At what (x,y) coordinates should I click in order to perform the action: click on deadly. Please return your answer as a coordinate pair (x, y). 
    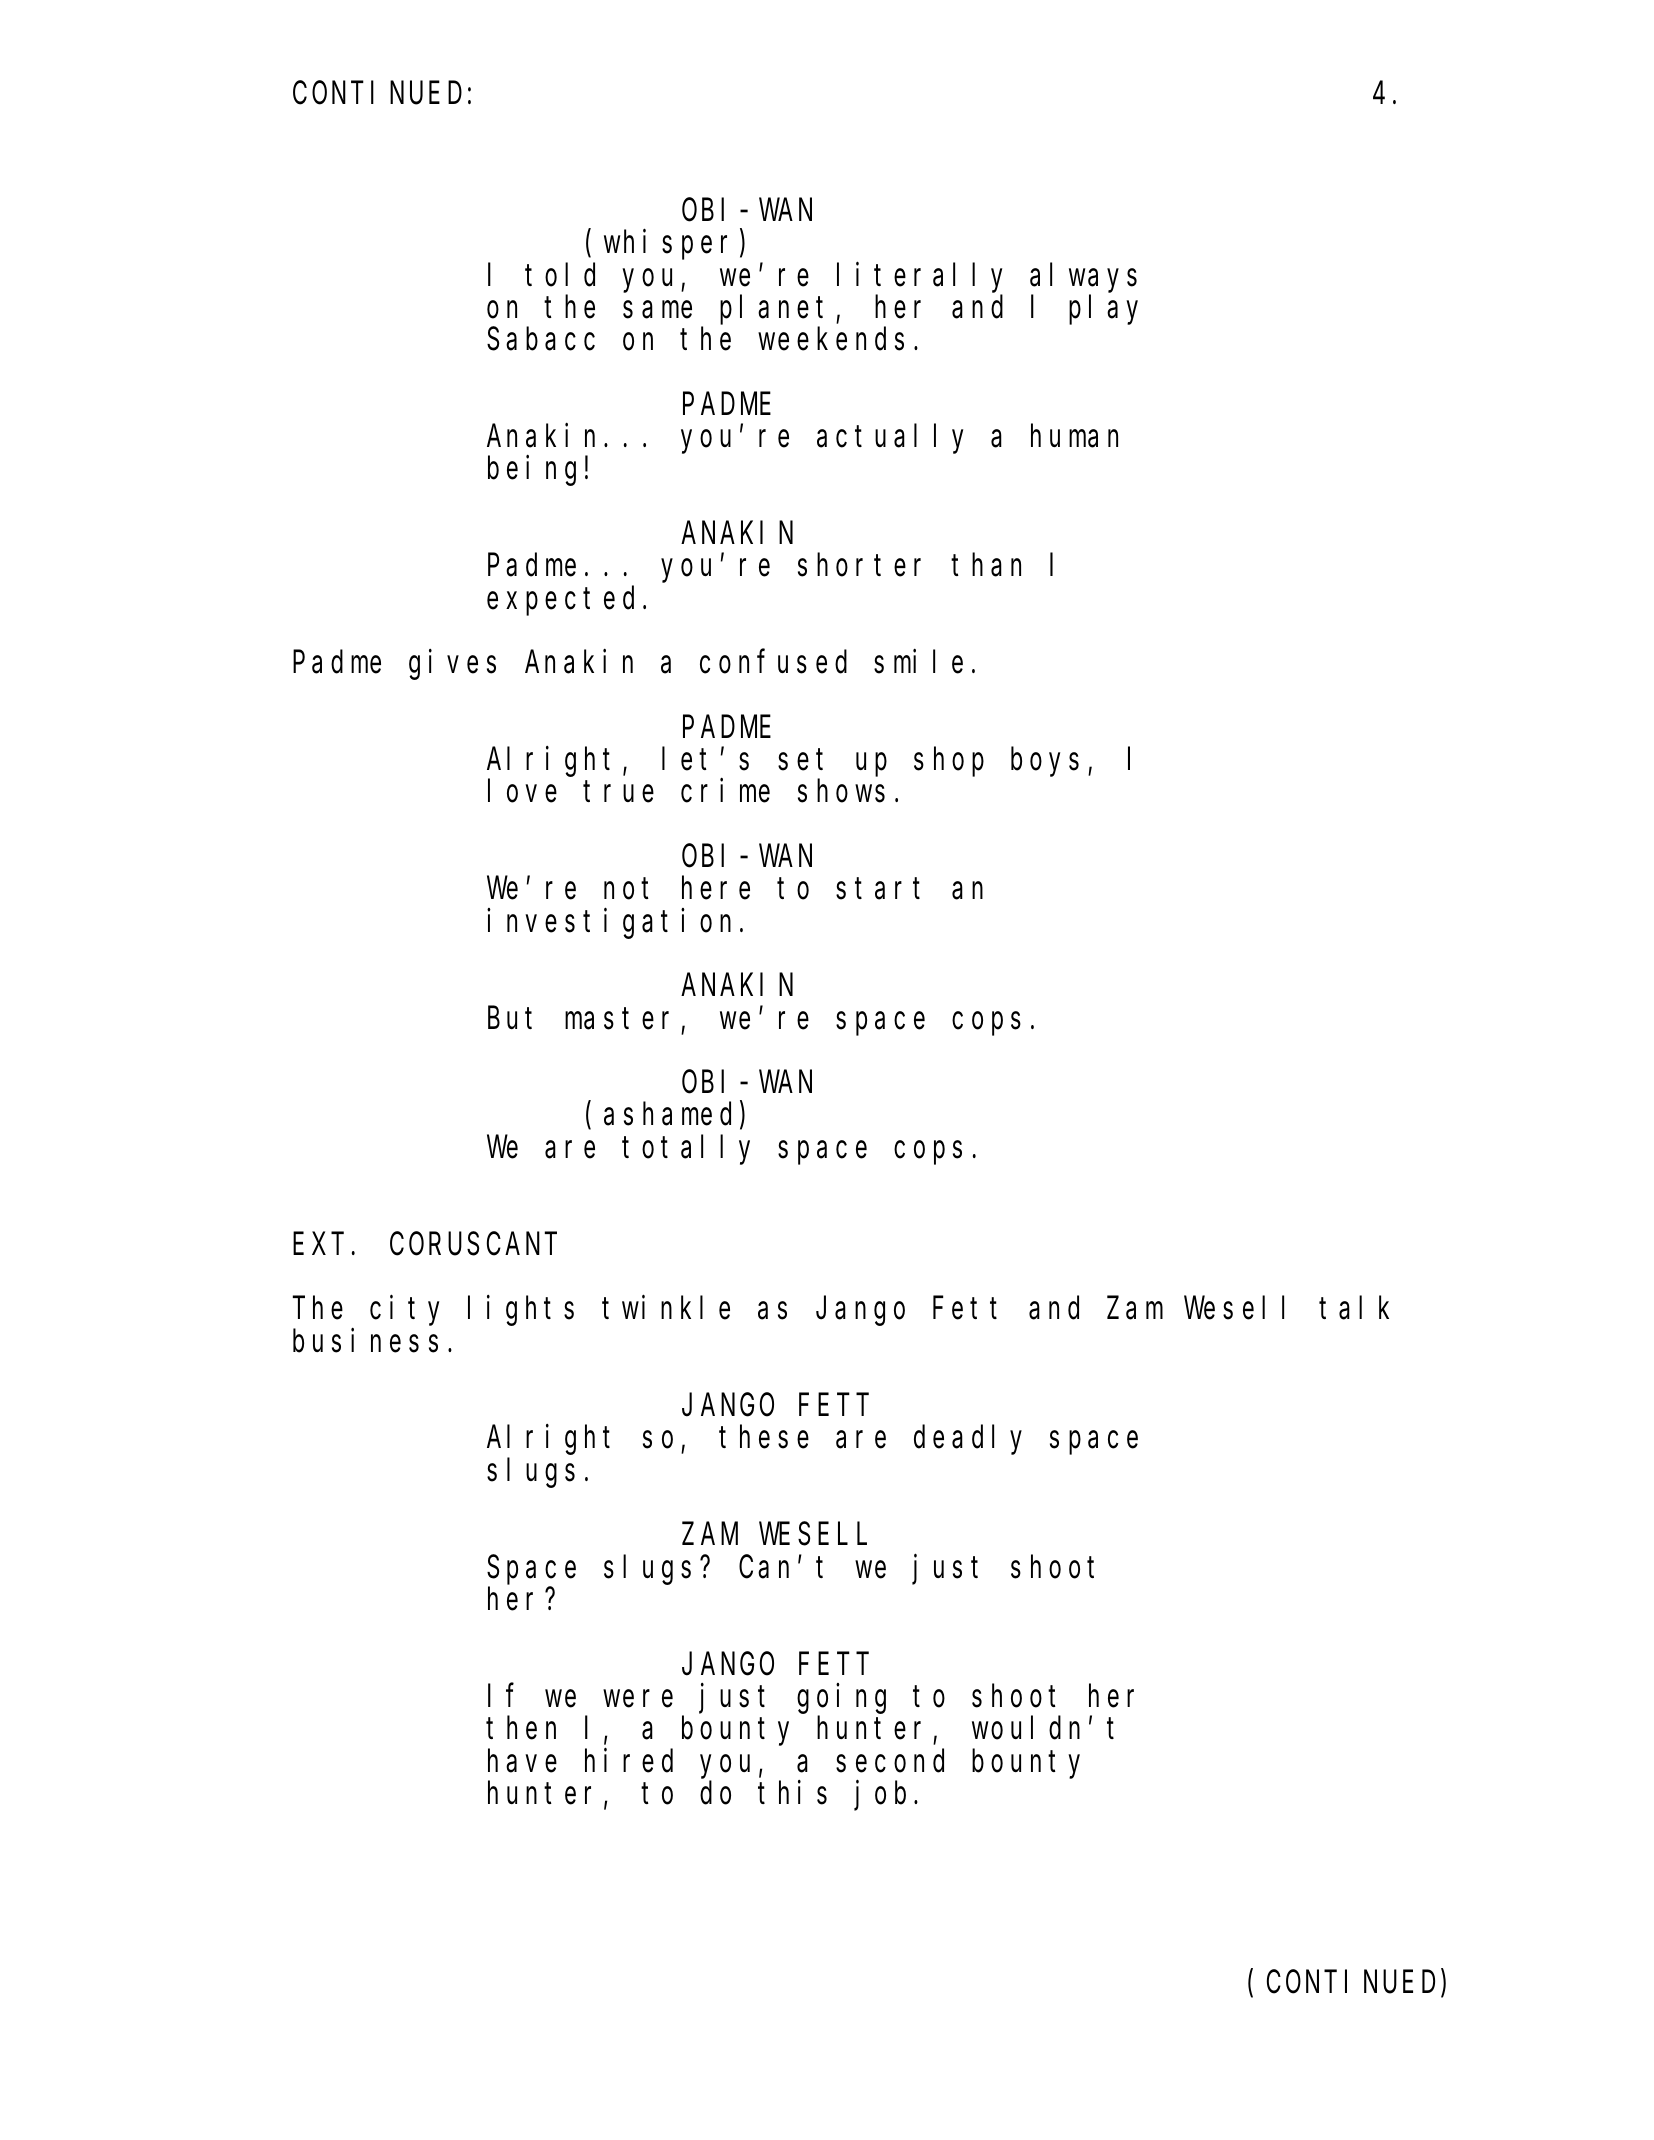
    Looking at the image, I should click on (968, 1440).
